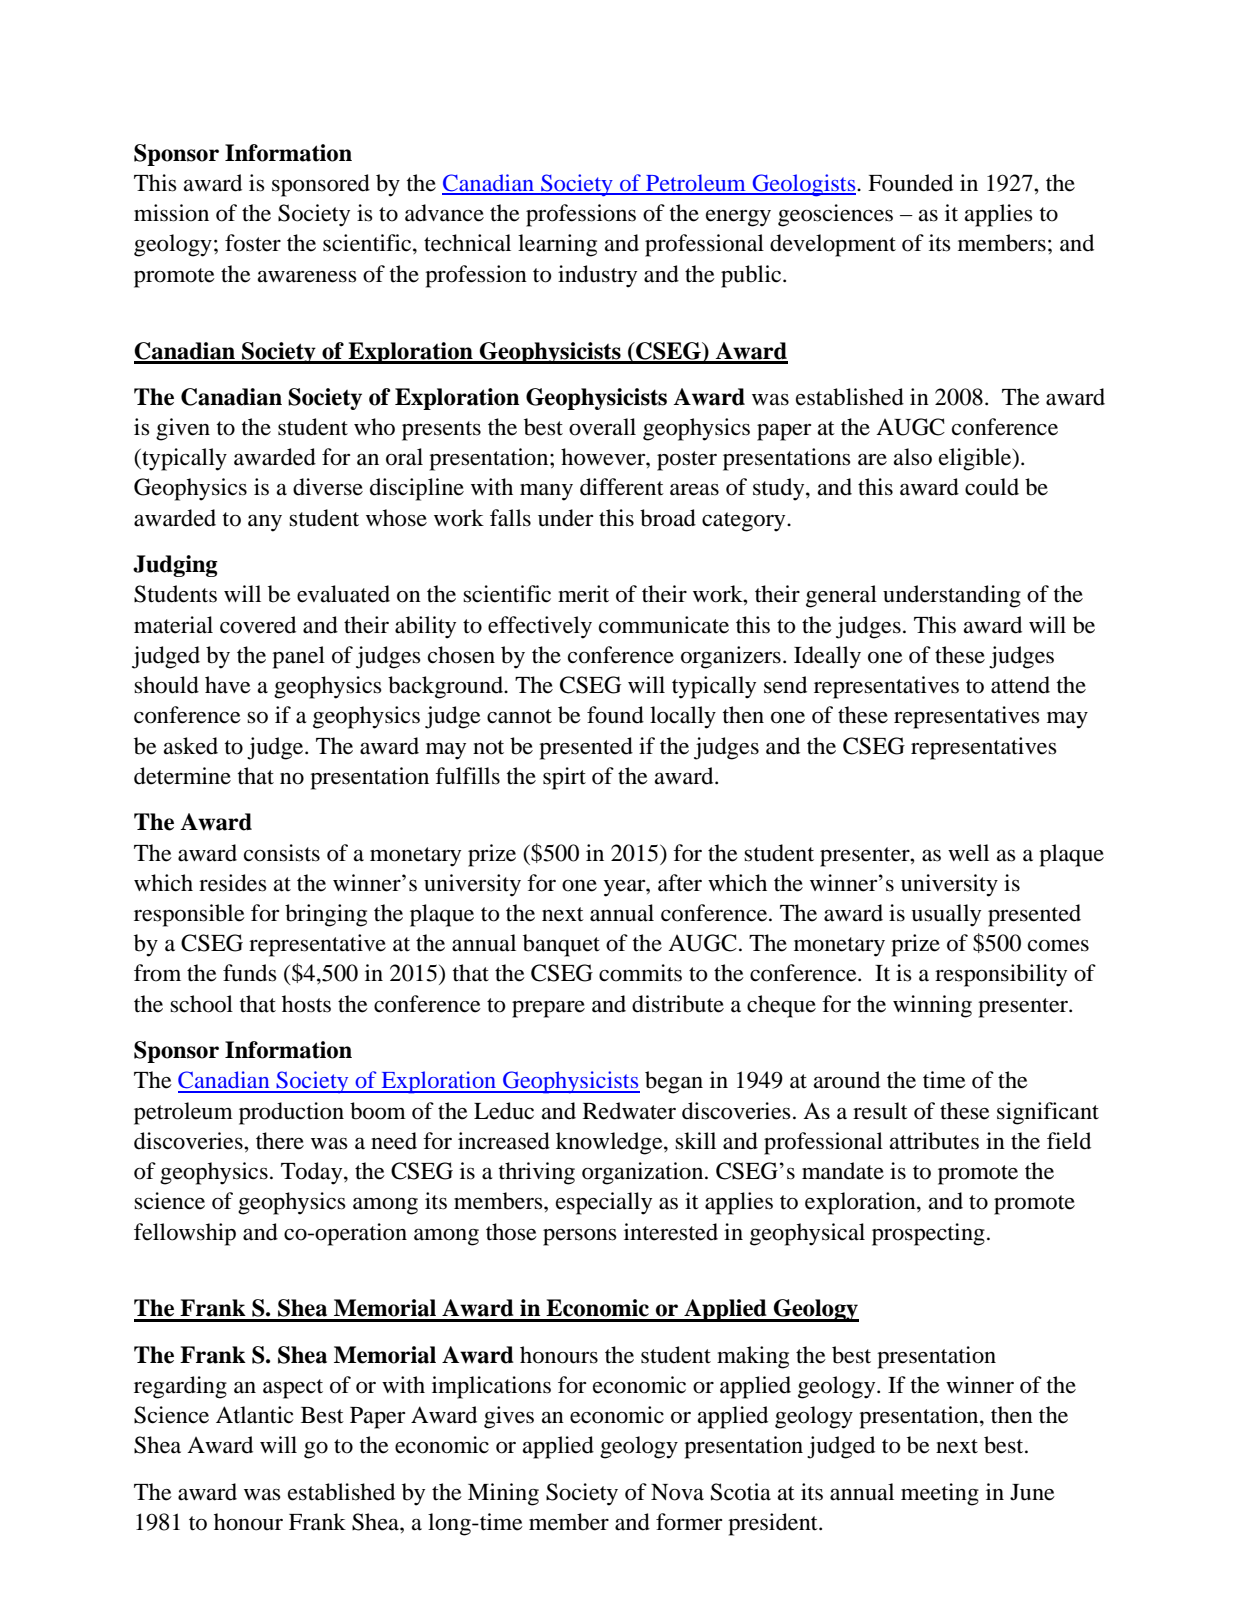  What do you see at coordinates (254, 1415) in the image?
I see `Atlantic` at bounding box center [254, 1415].
